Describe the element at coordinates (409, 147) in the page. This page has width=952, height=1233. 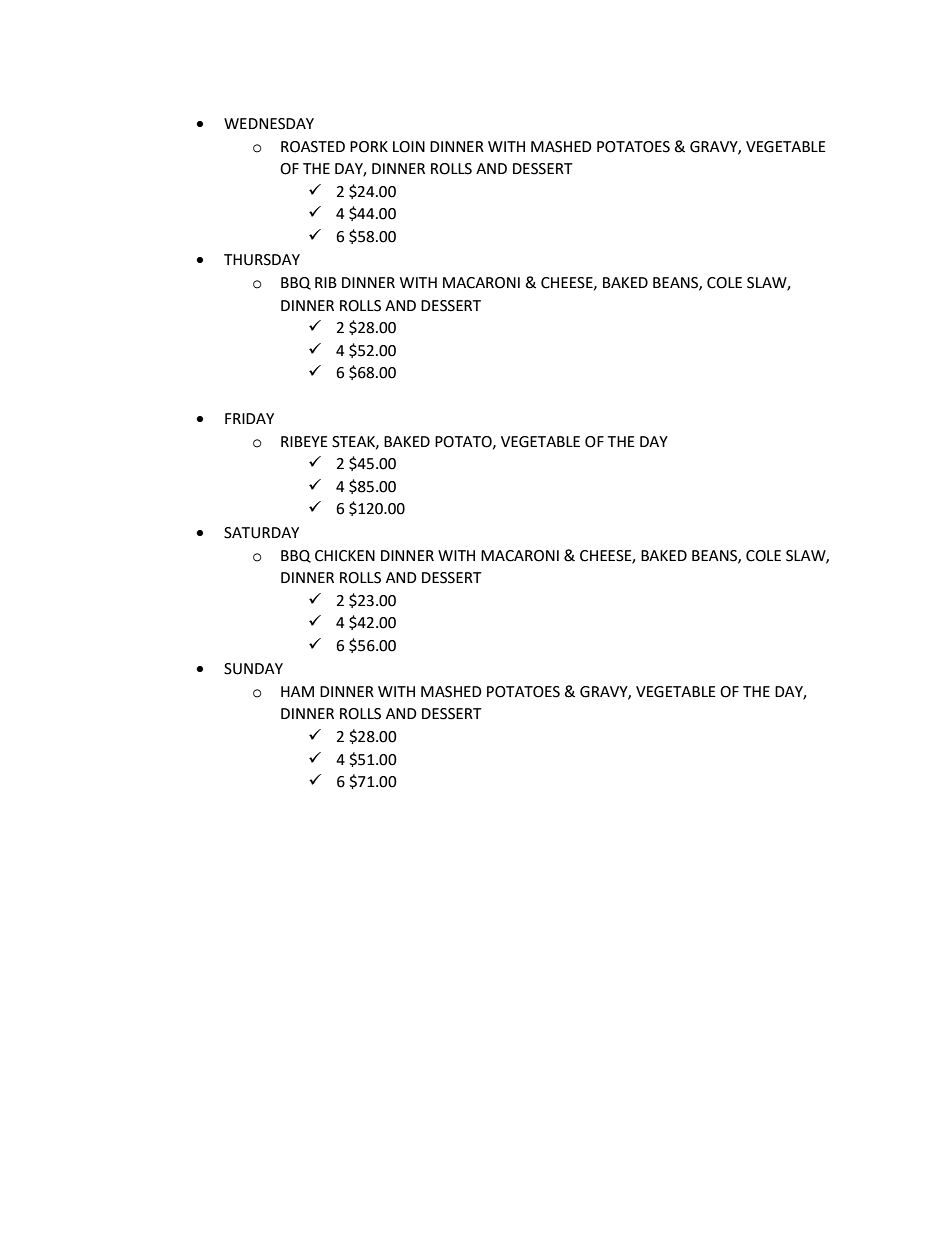
I see `LOIN` at that location.
